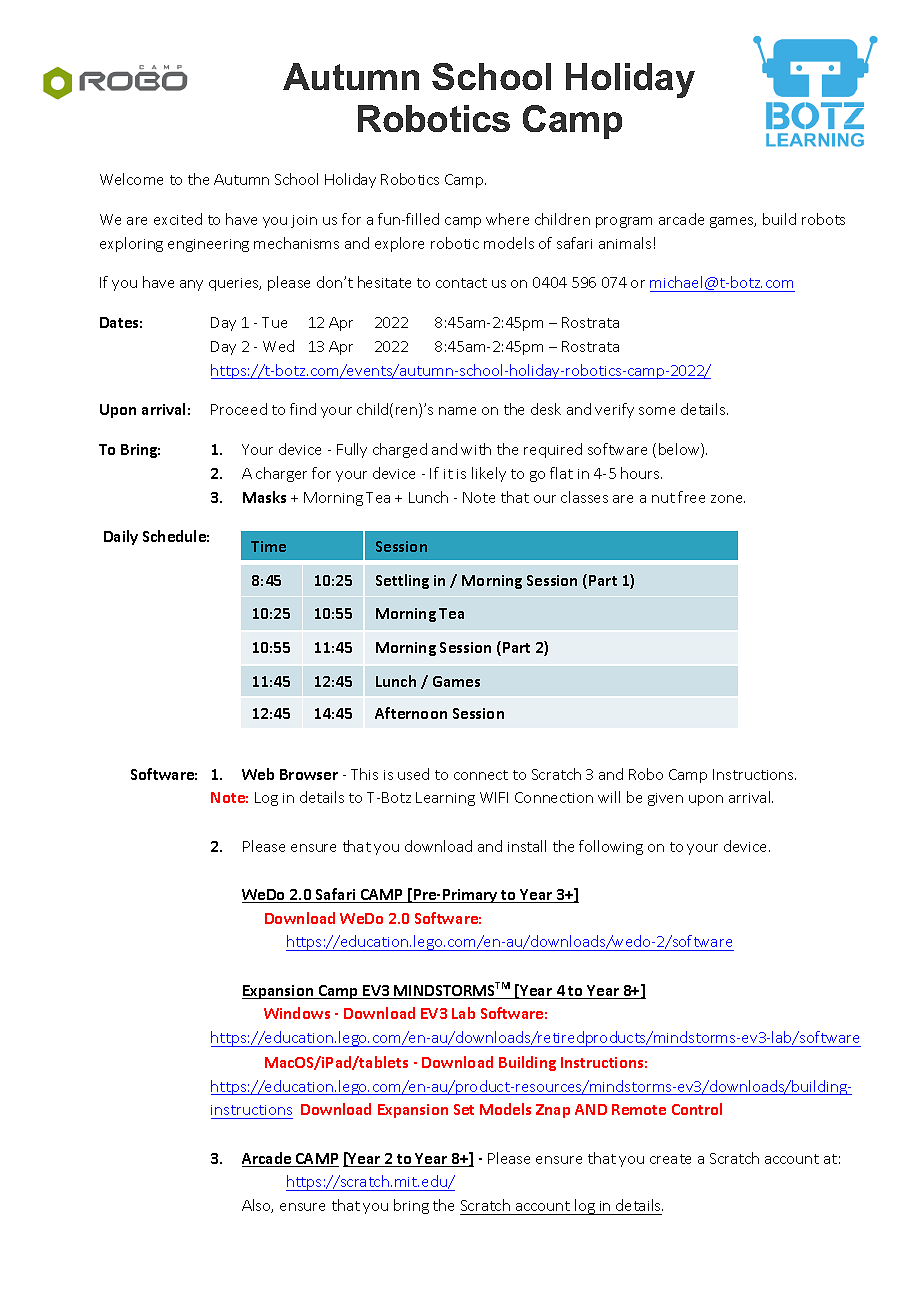  Describe the element at coordinates (665, 799) in the screenshot. I see `given` at that location.
